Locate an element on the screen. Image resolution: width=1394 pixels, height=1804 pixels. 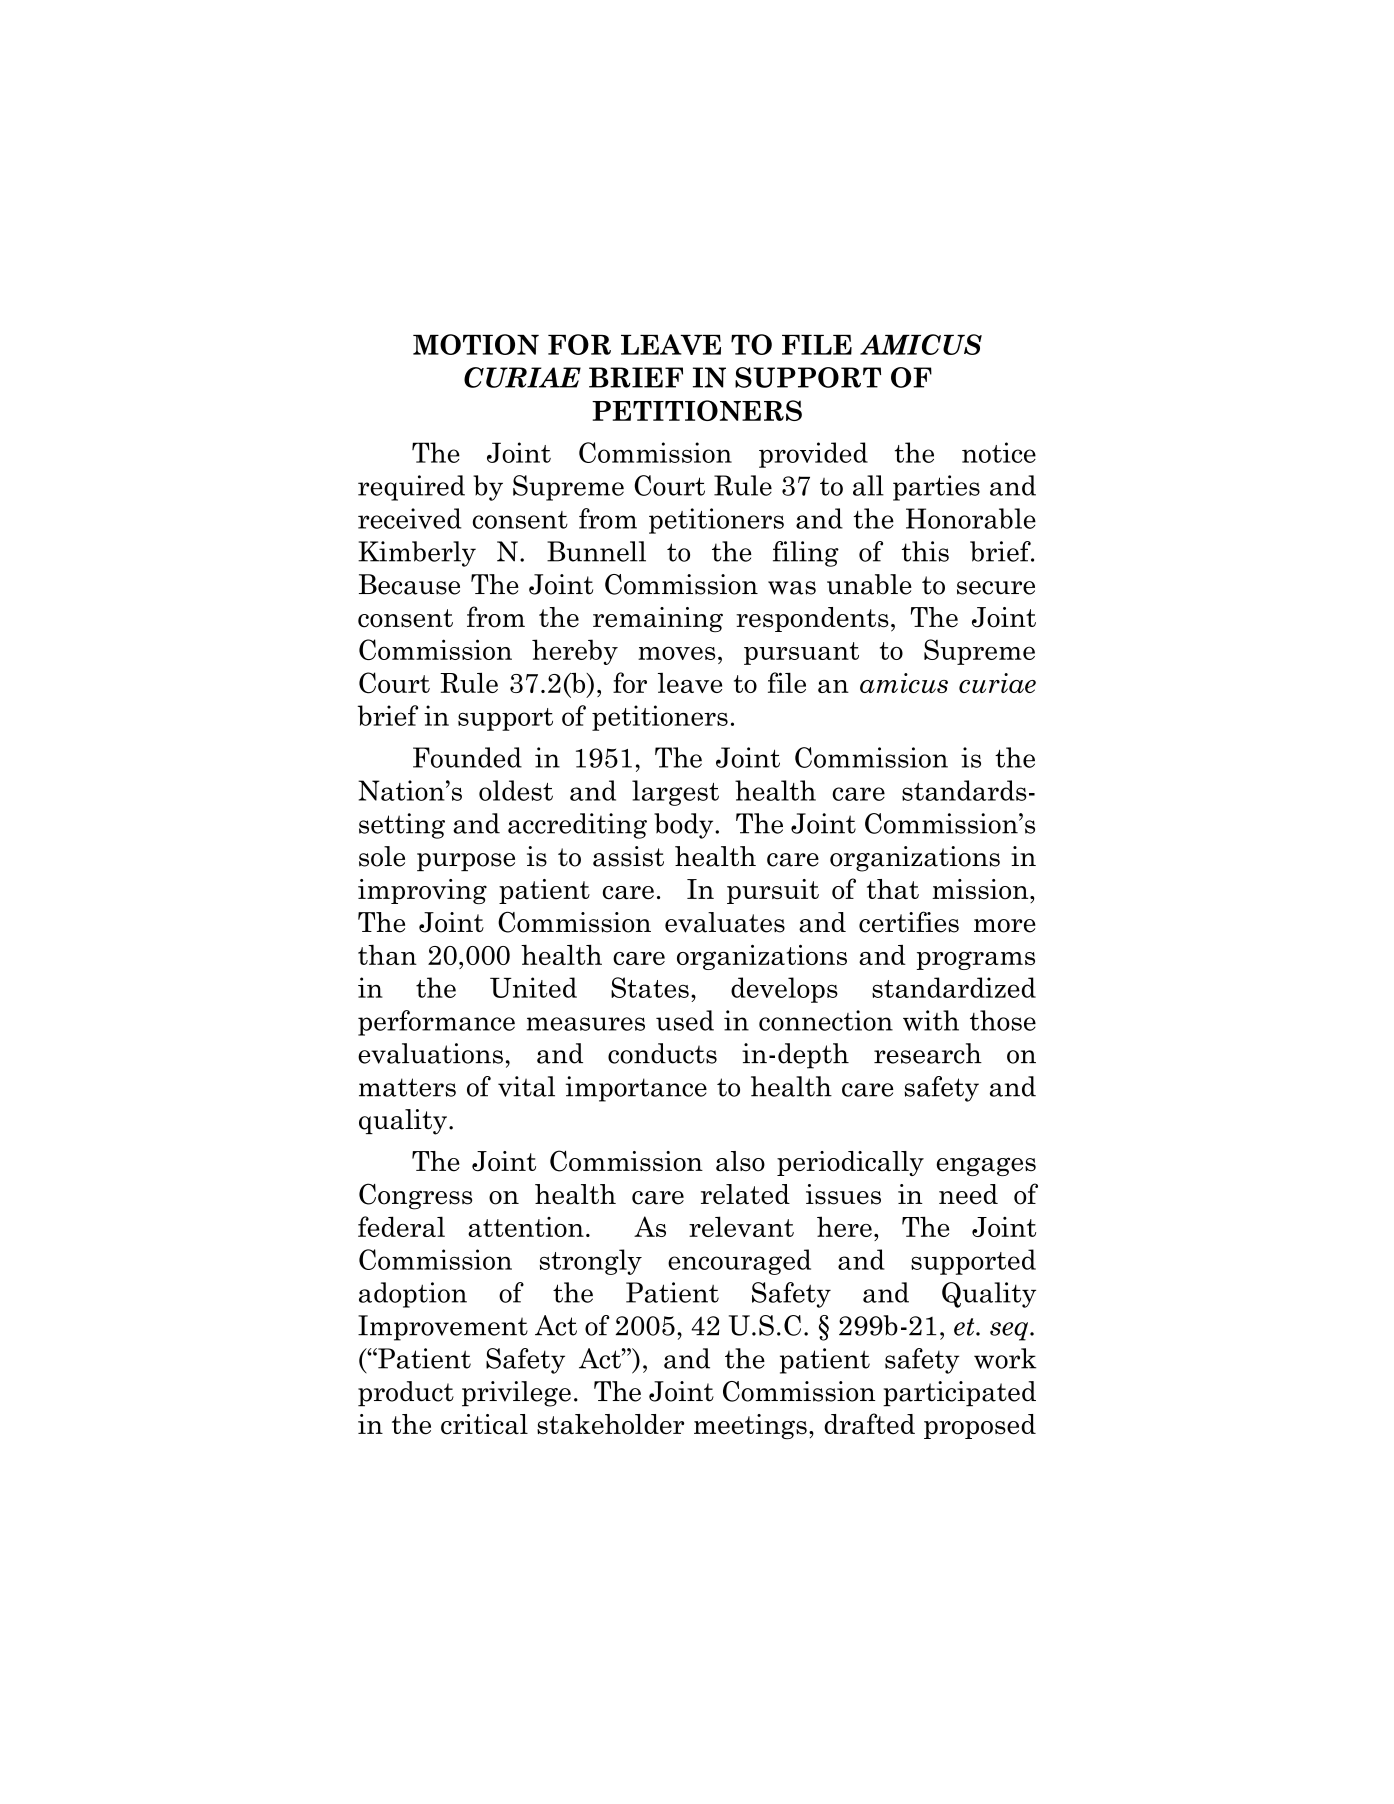
provided is located at coordinates (813, 455).
